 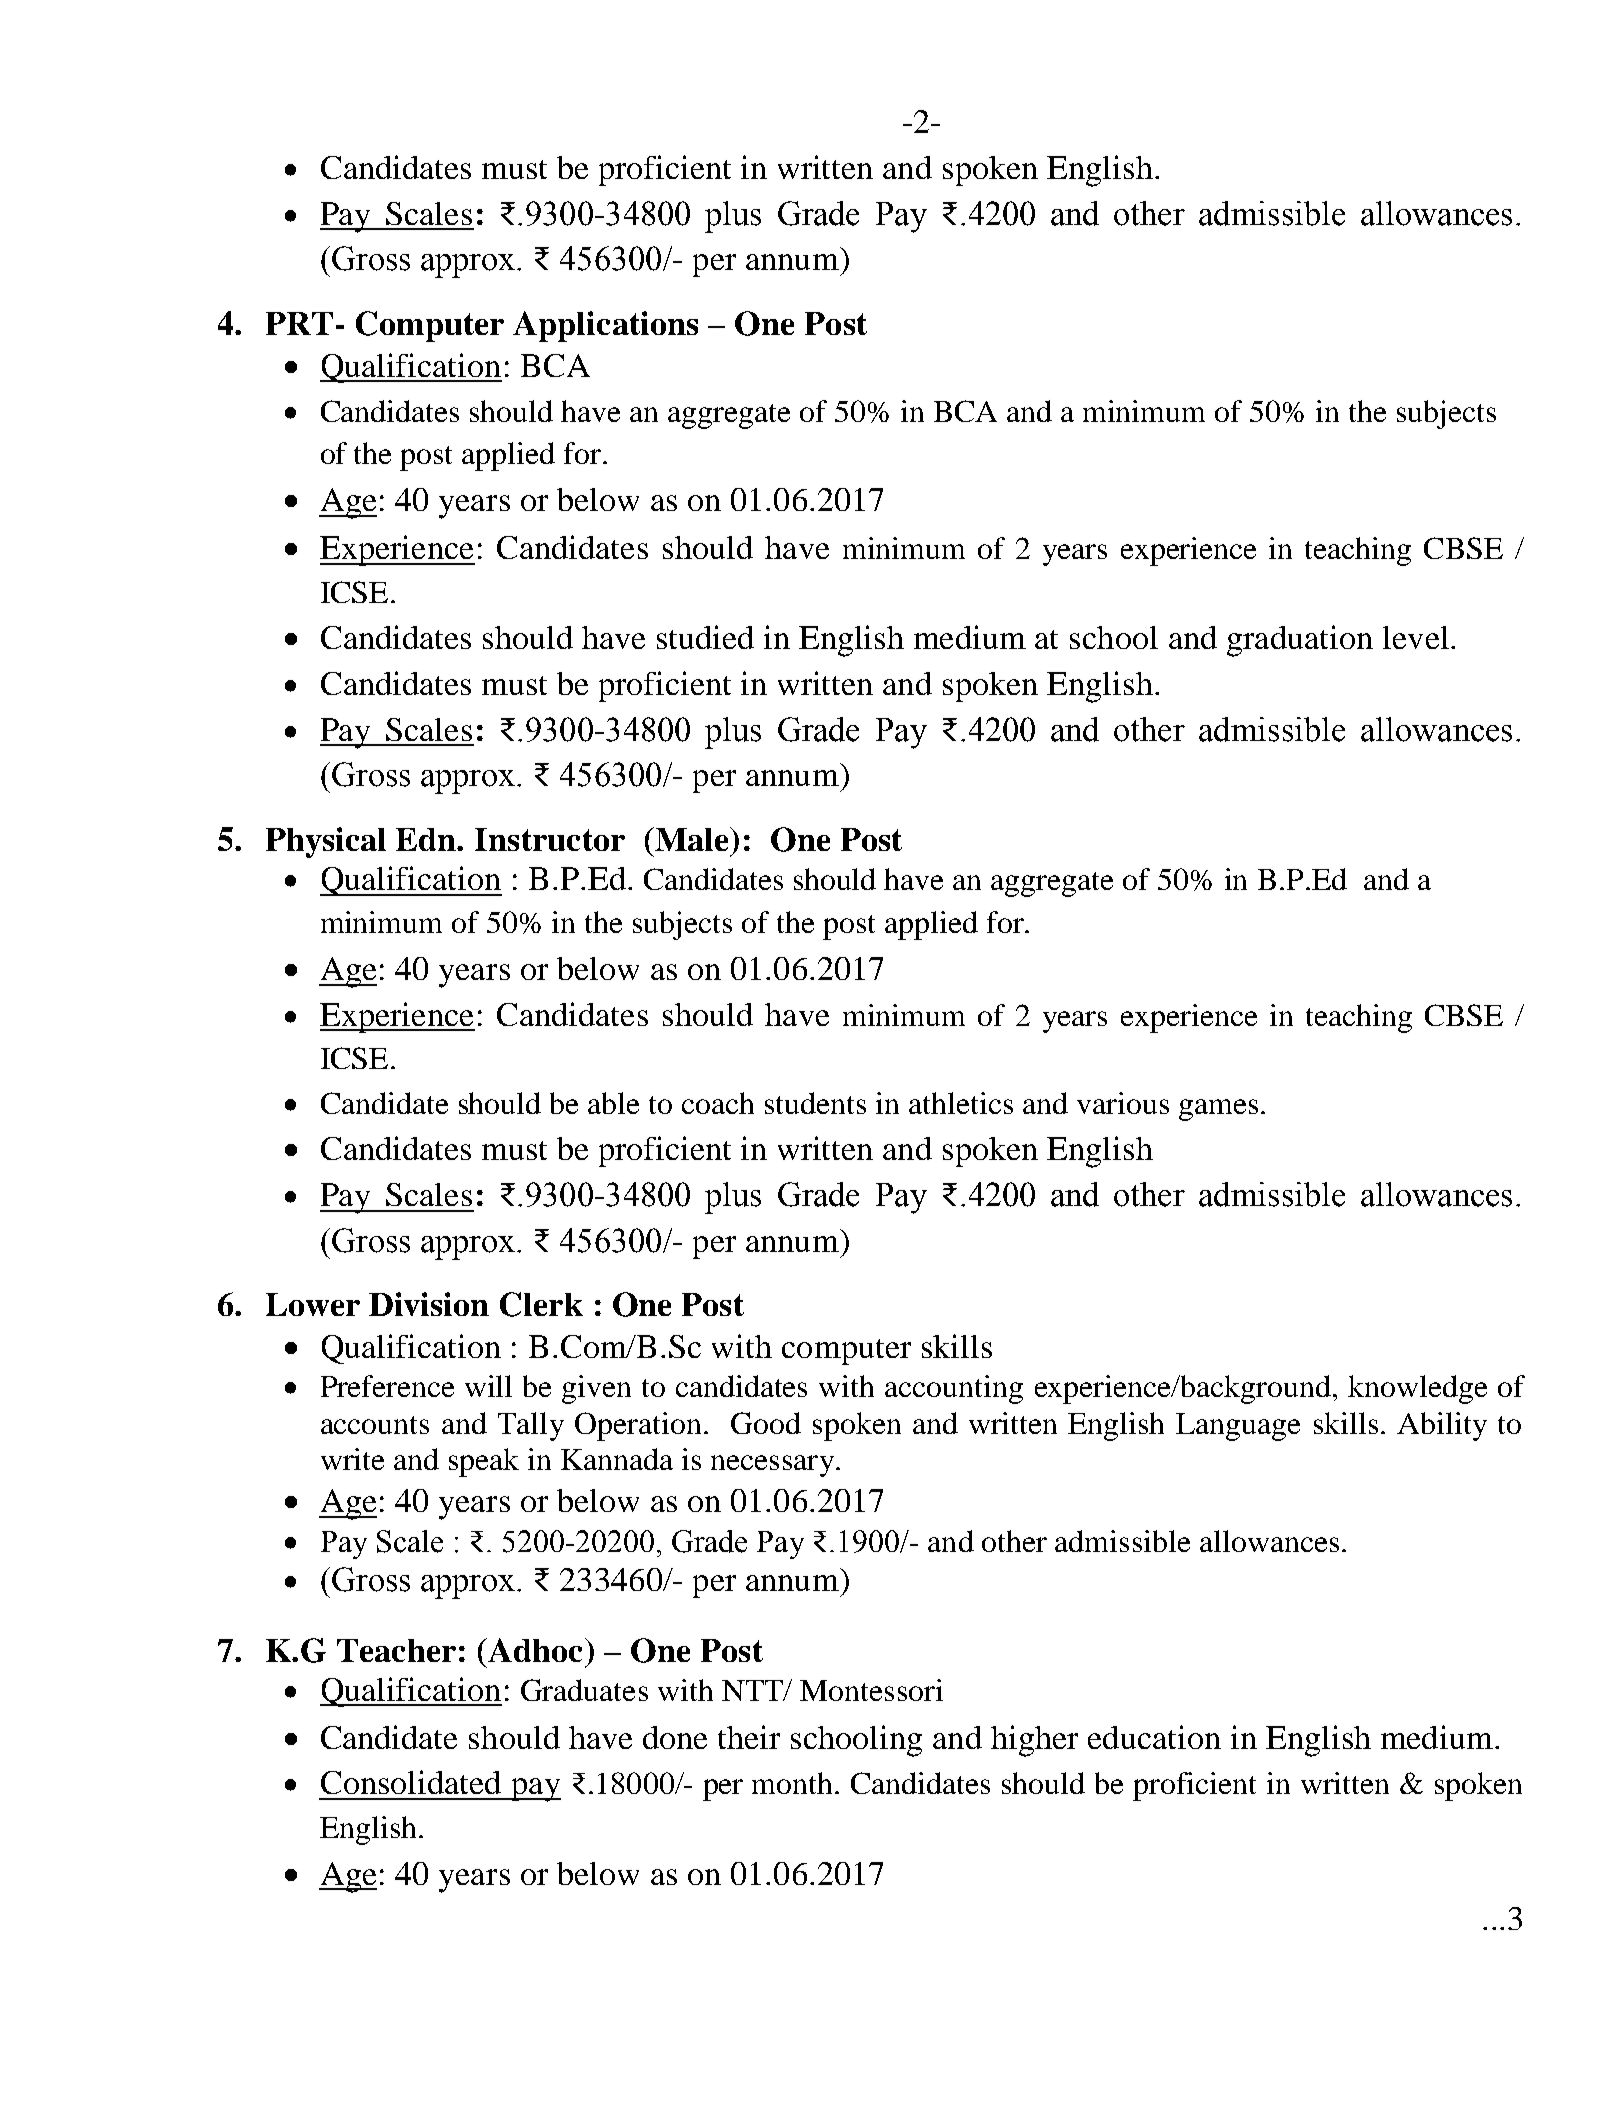 What do you see at coordinates (1416, 637) in the screenshot?
I see `level` at bounding box center [1416, 637].
